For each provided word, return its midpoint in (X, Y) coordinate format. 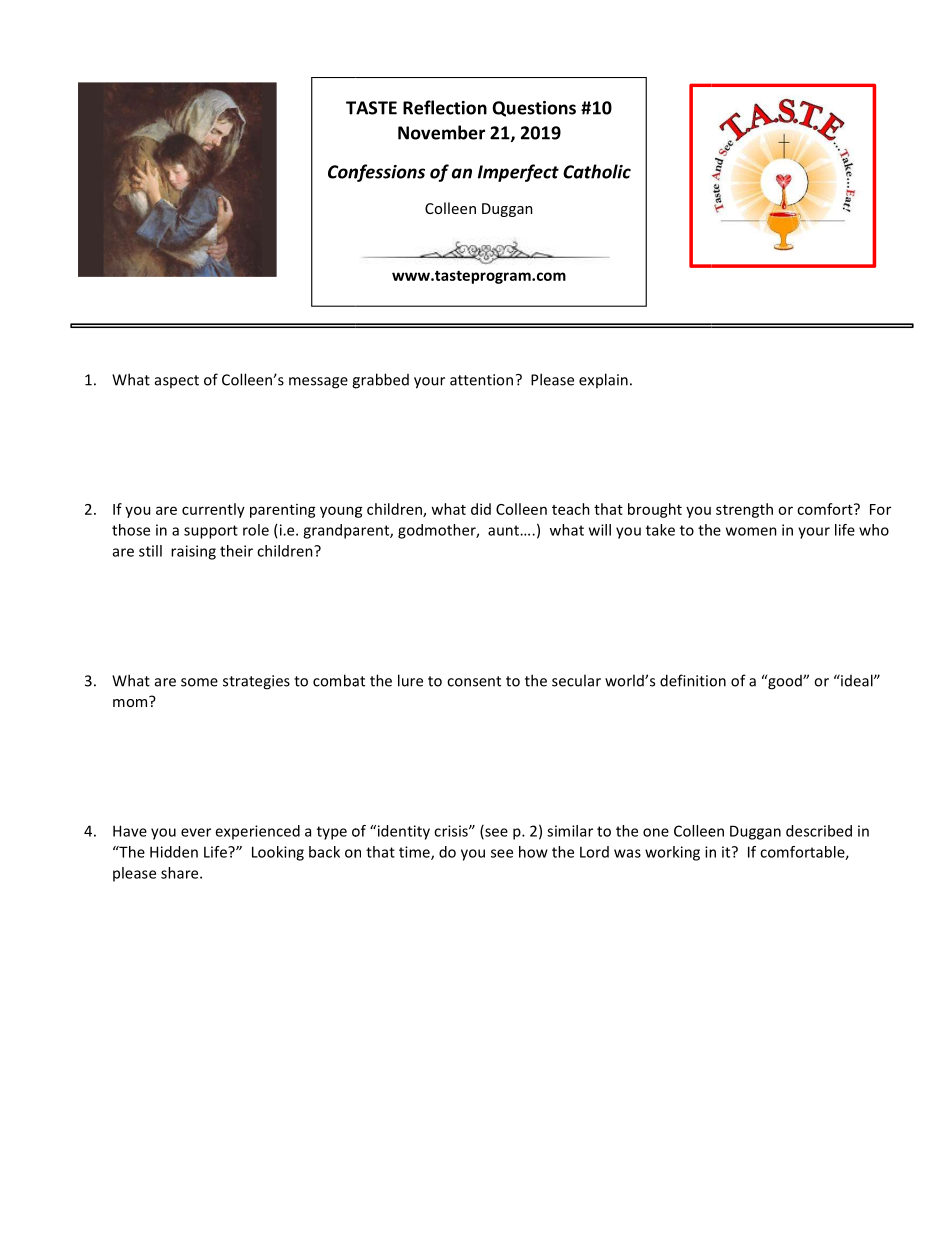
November (441, 132)
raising (193, 552)
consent (474, 681)
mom (131, 701)
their (236, 551)
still (150, 551)
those (131, 530)
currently (213, 510)
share (181, 873)
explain (603, 380)
